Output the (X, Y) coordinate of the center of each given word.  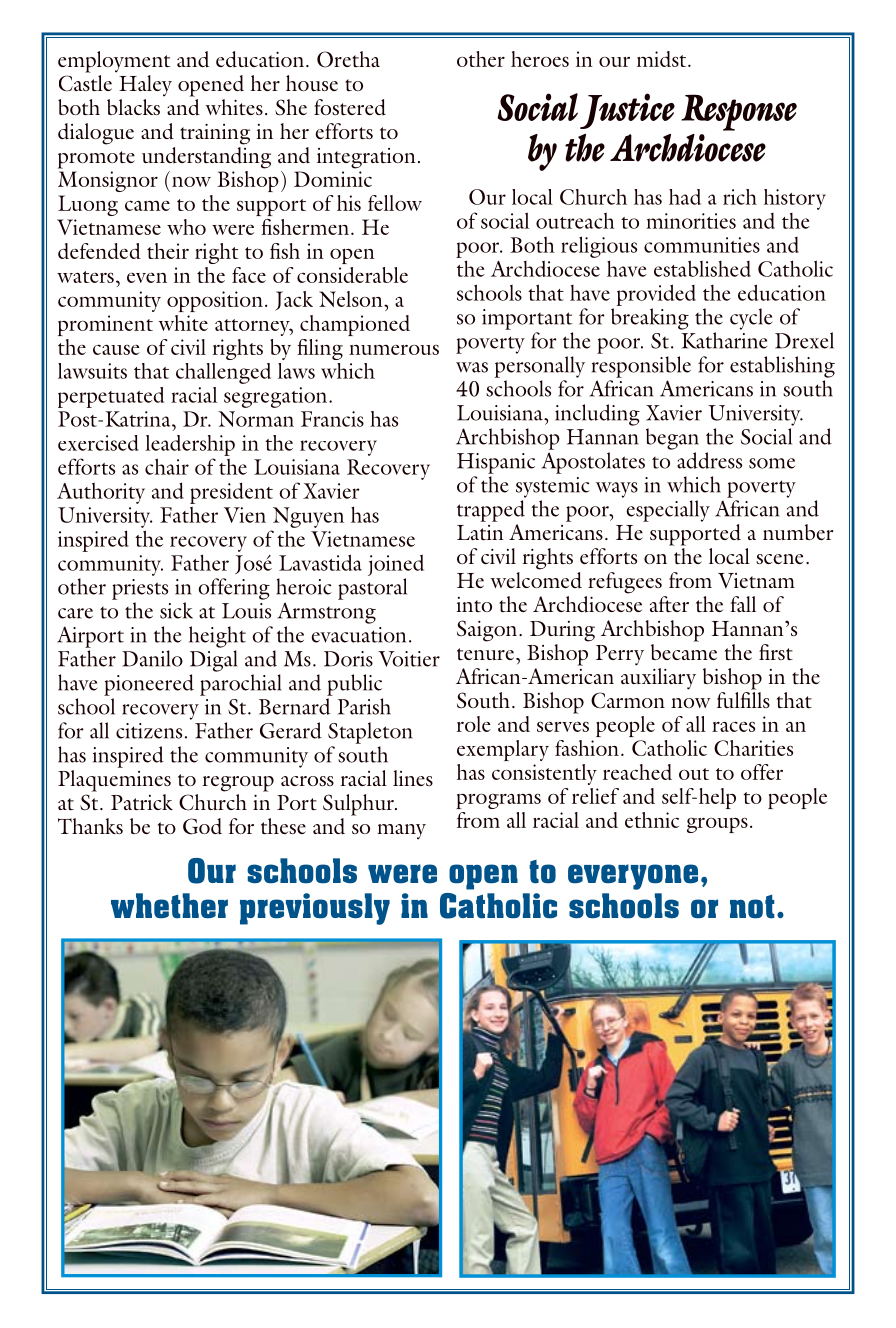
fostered (350, 107)
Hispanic (496, 463)
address (709, 460)
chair (167, 466)
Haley (145, 86)
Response (739, 112)
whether (169, 906)
